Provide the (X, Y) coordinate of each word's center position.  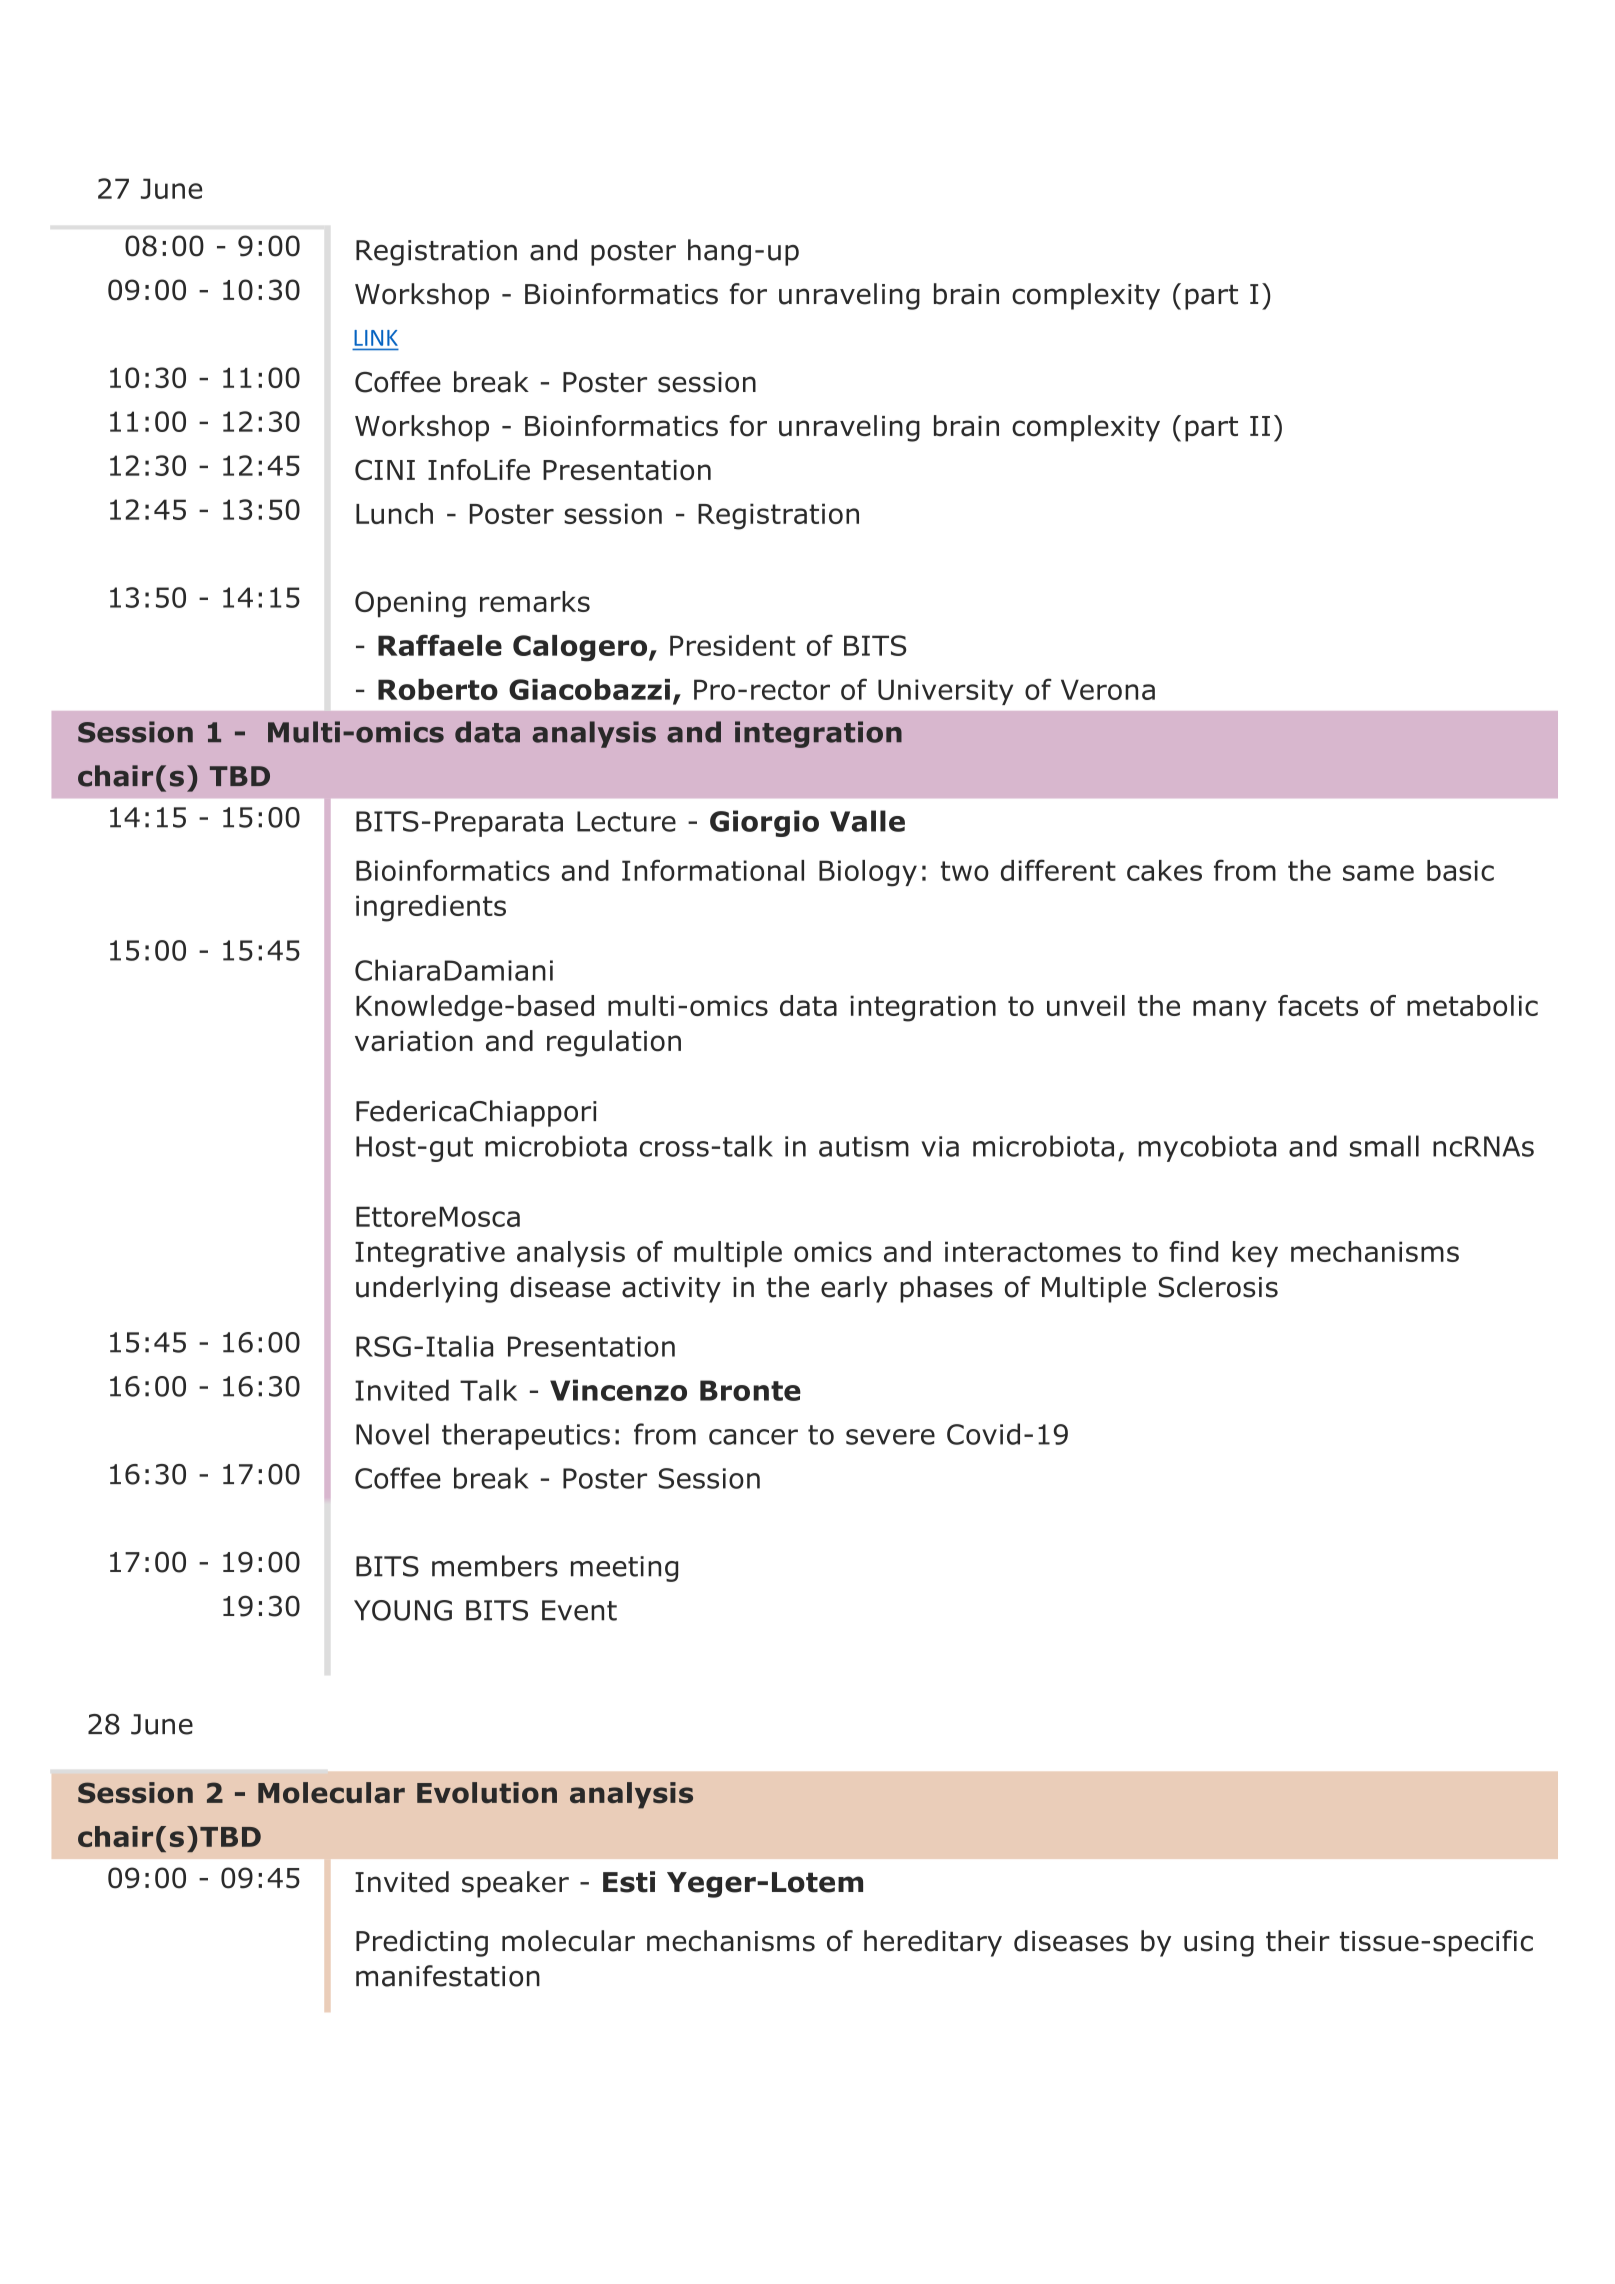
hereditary (933, 1943)
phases (946, 1289)
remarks (535, 601)
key (1255, 1254)
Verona (1108, 689)
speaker (515, 1884)
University (945, 692)
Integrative (430, 1254)
